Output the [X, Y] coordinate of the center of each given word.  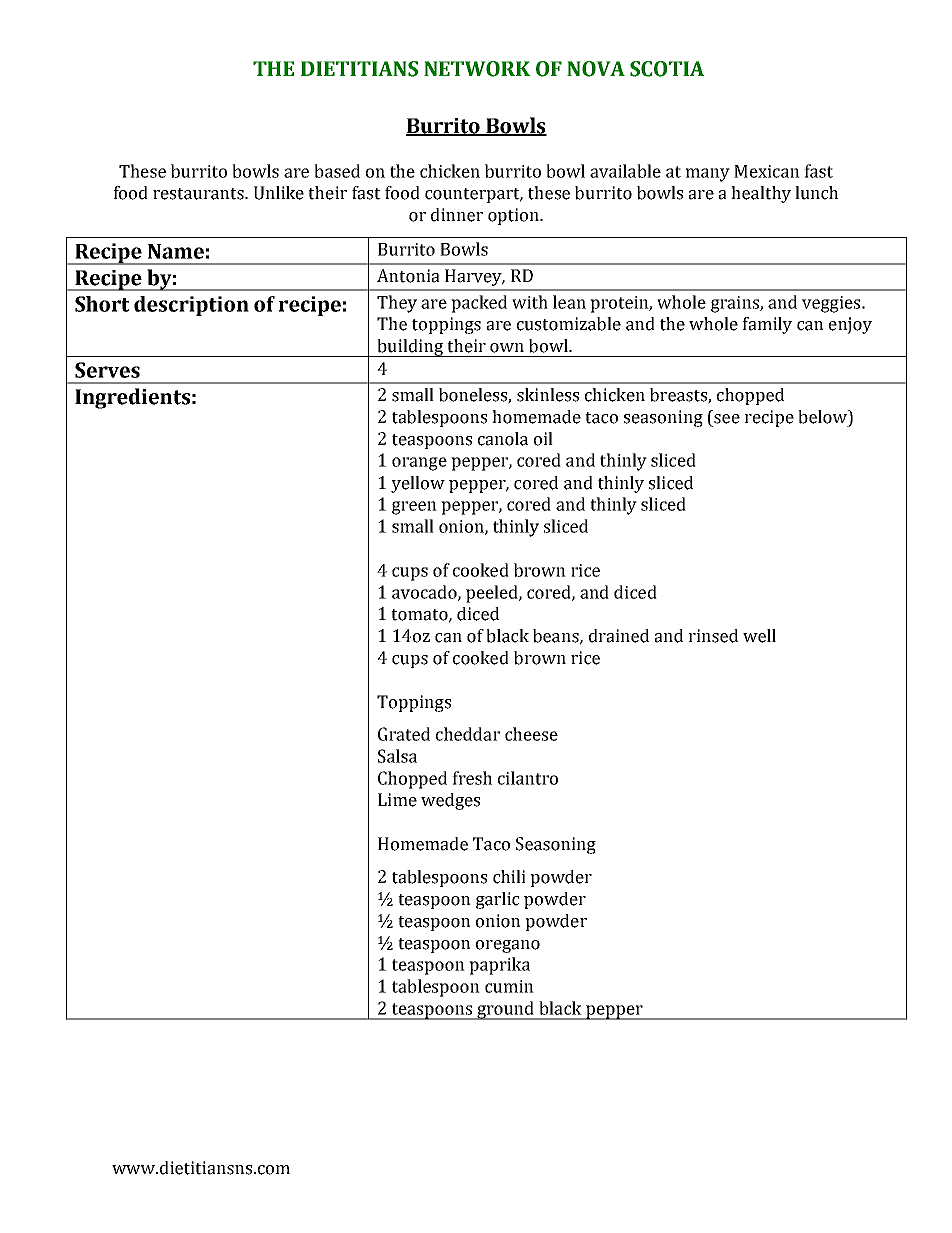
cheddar [468, 734]
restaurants [199, 194]
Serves [107, 370]
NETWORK [477, 69]
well [759, 636]
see [727, 419]
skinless [548, 395]
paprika [499, 966]
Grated [404, 734]
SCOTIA [667, 69]
